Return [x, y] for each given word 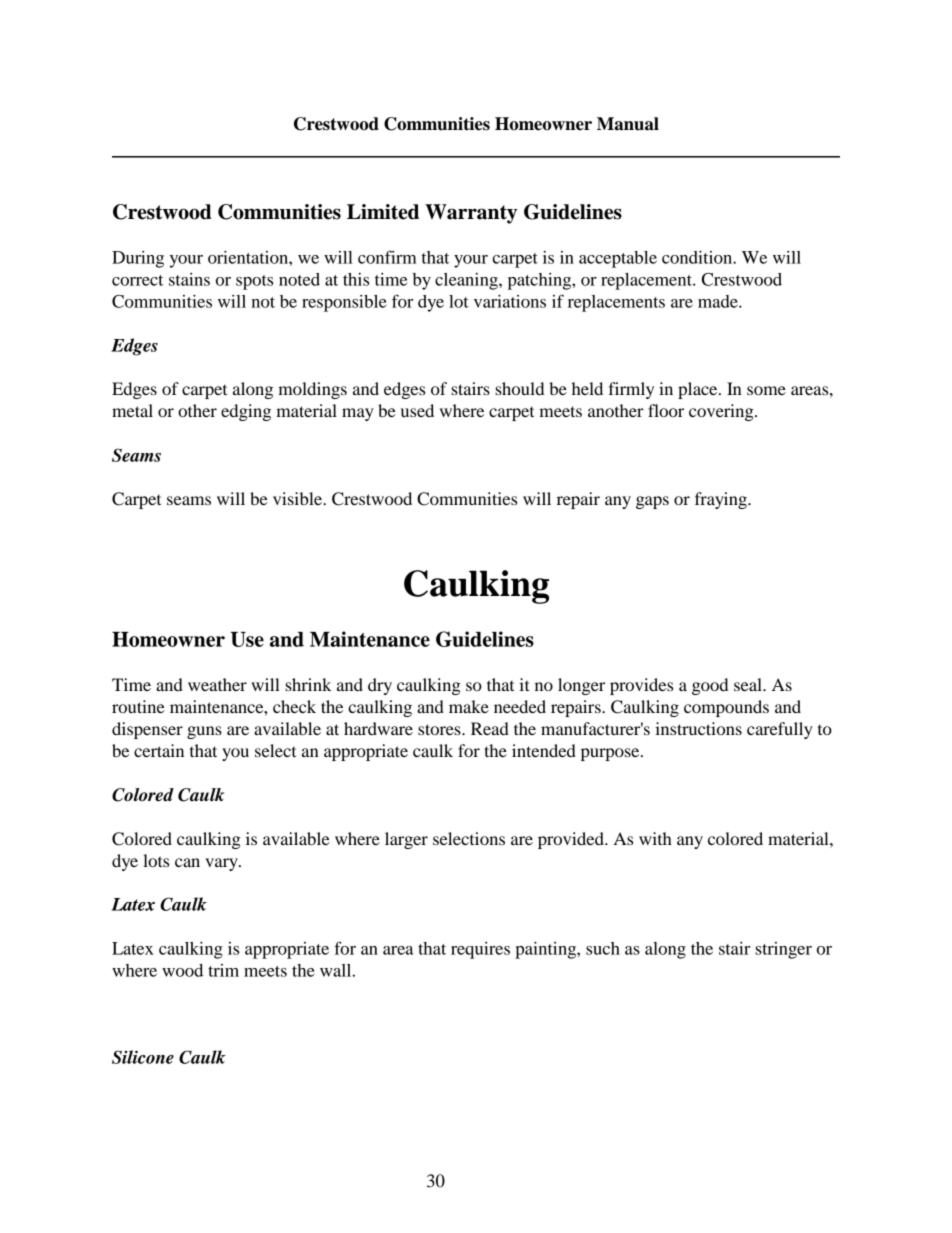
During [138, 259]
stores [440, 729]
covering [722, 412]
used [417, 410]
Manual [628, 124]
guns [204, 732]
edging [246, 412]
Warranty [471, 214]
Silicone [143, 1057]
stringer [783, 950]
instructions [698, 728]
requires [480, 950]
